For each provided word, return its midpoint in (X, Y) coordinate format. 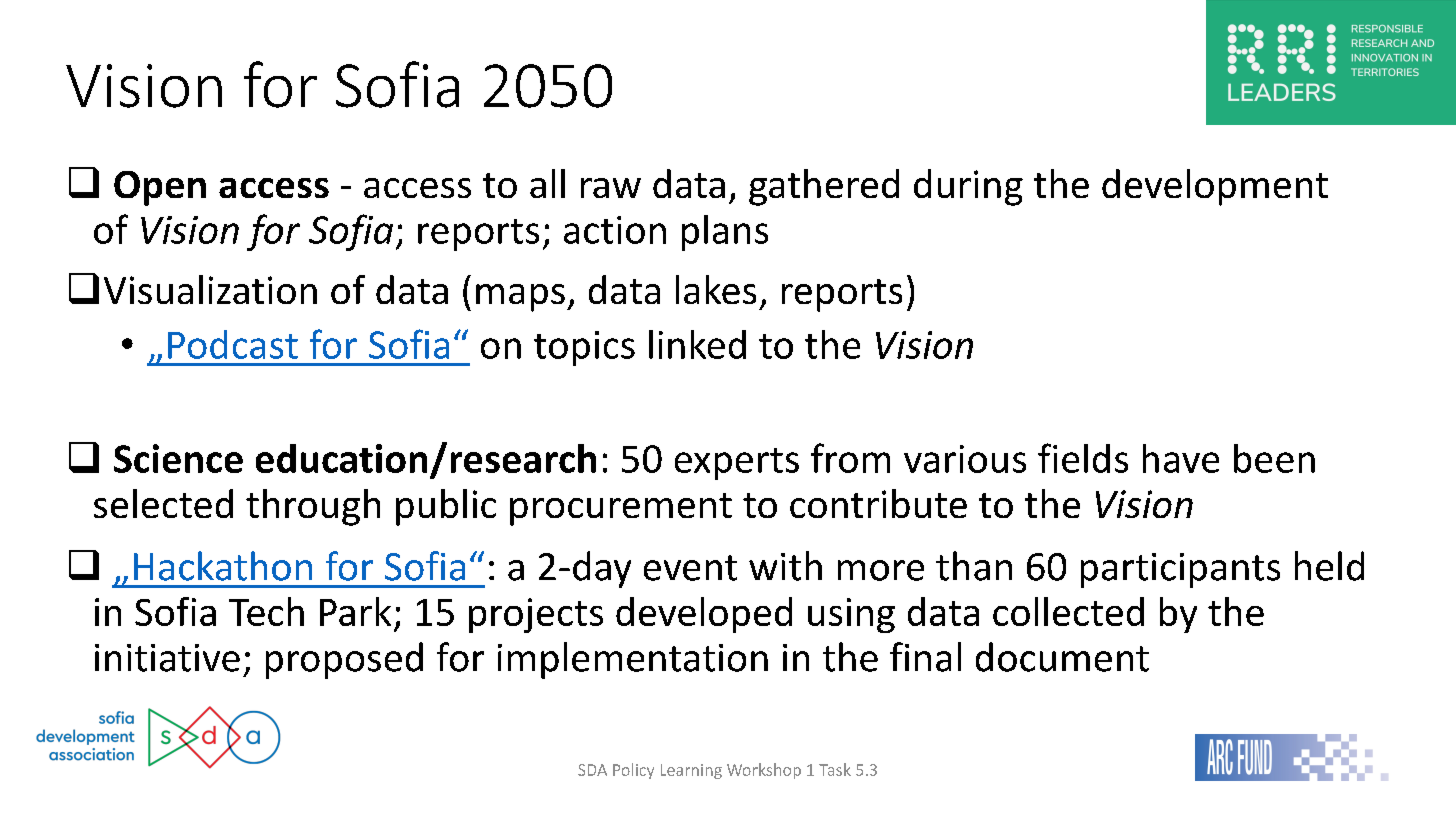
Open (160, 188)
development (1215, 187)
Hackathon (223, 566)
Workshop (764, 771)
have (1181, 458)
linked (697, 344)
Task (835, 769)
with (785, 566)
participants (1180, 570)
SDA (592, 770)
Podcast (233, 344)
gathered (824, 187)
